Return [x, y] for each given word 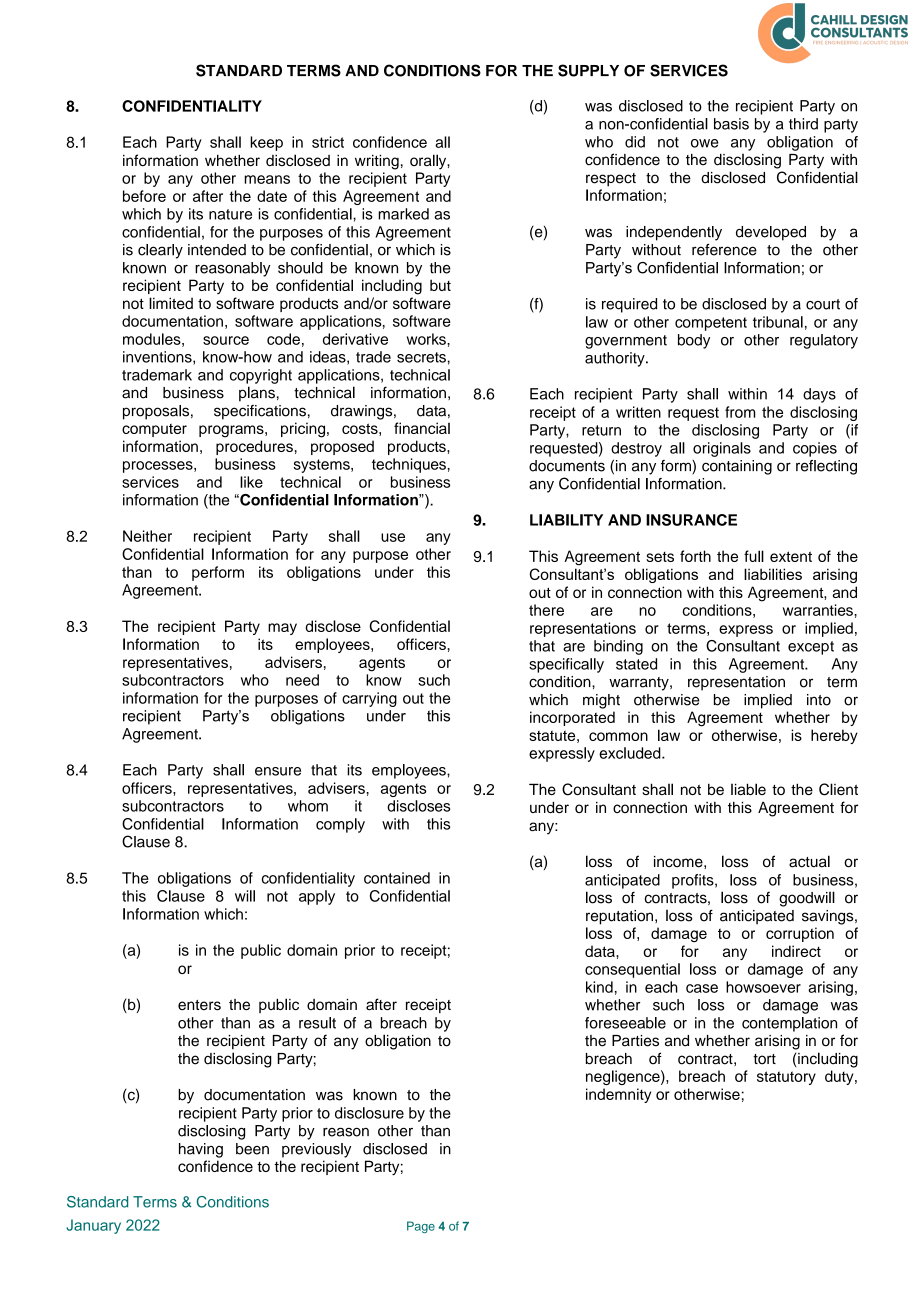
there [546, 610]
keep [266, 143]
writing [377, 162]
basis [731, 124]
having [201, 1150]
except [811, 648]
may [282, 629]
